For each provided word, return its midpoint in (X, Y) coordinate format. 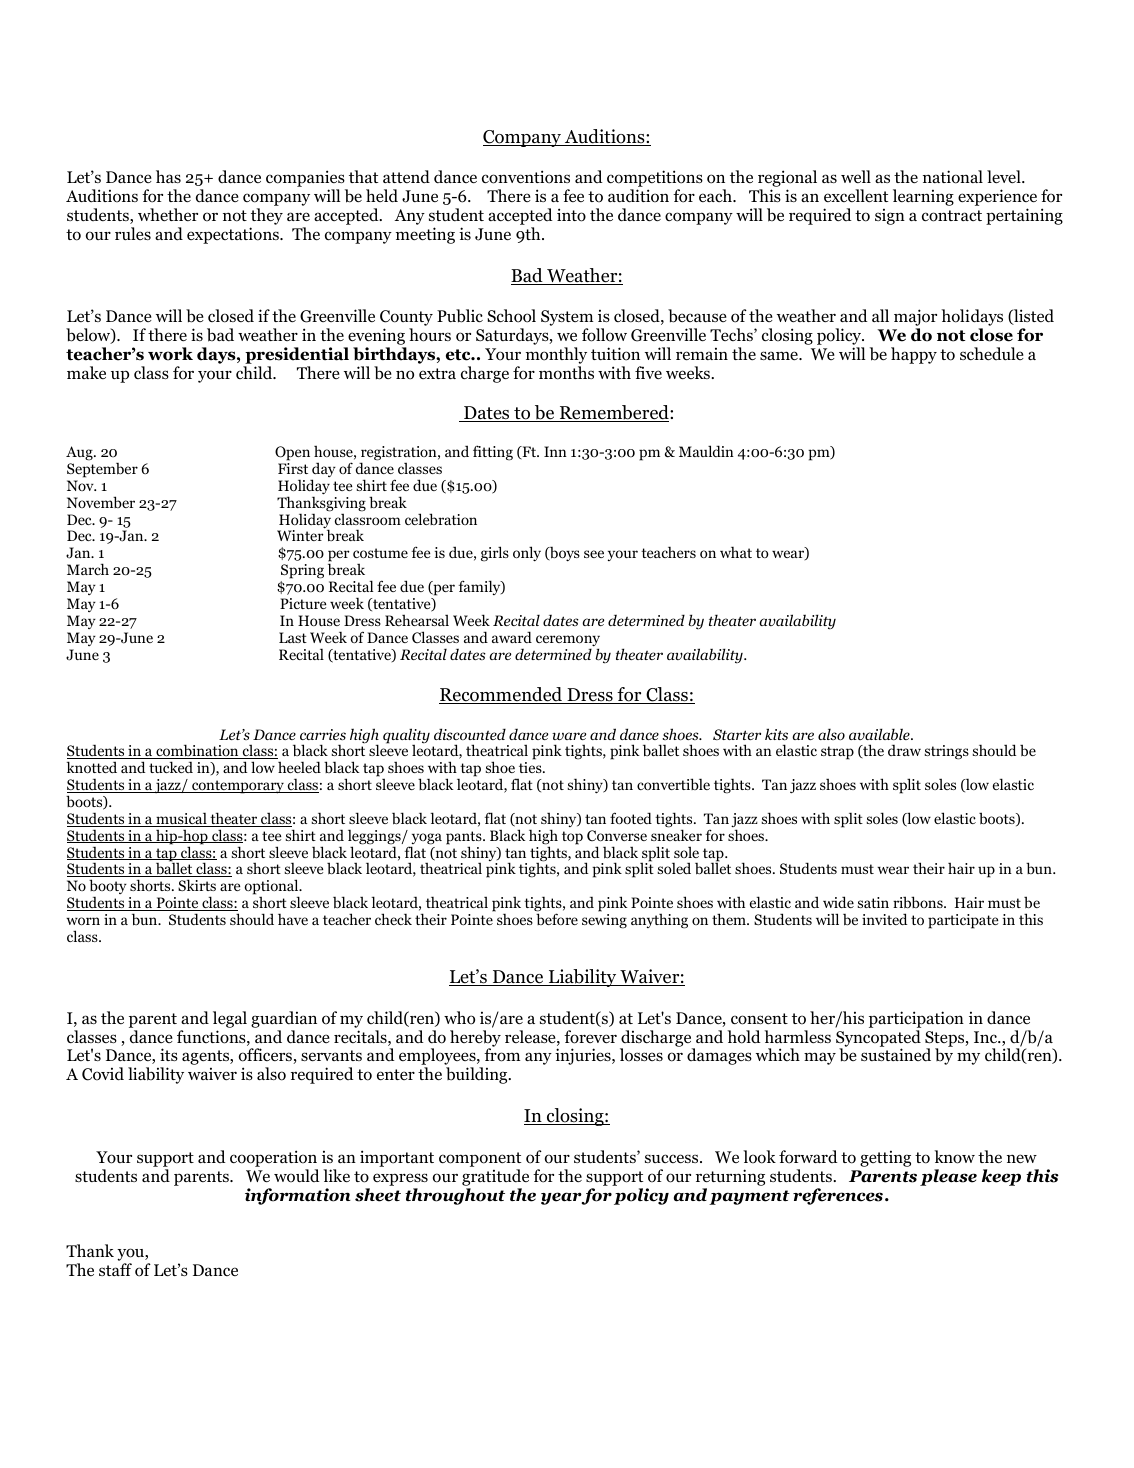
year (561, 1198)
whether (168, 214)
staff (115, 1269)
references (838, 1196)
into (571, 215)
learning (923, 197)
